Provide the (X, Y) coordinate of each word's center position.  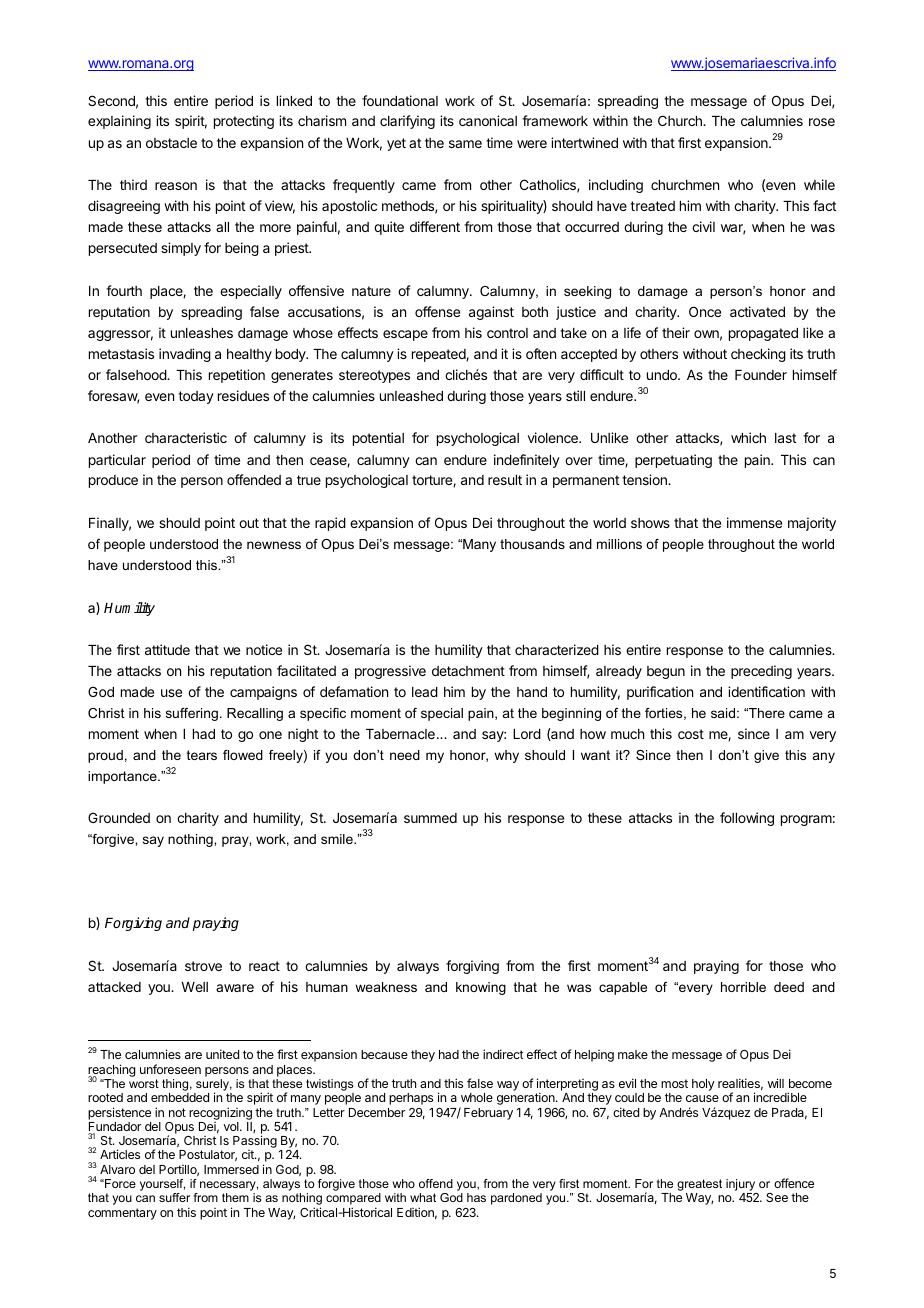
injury (742, 1186)
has (476, 1197)
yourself (162, 1186)
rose (822, 122)
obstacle (171, 143)
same (465, 144)
